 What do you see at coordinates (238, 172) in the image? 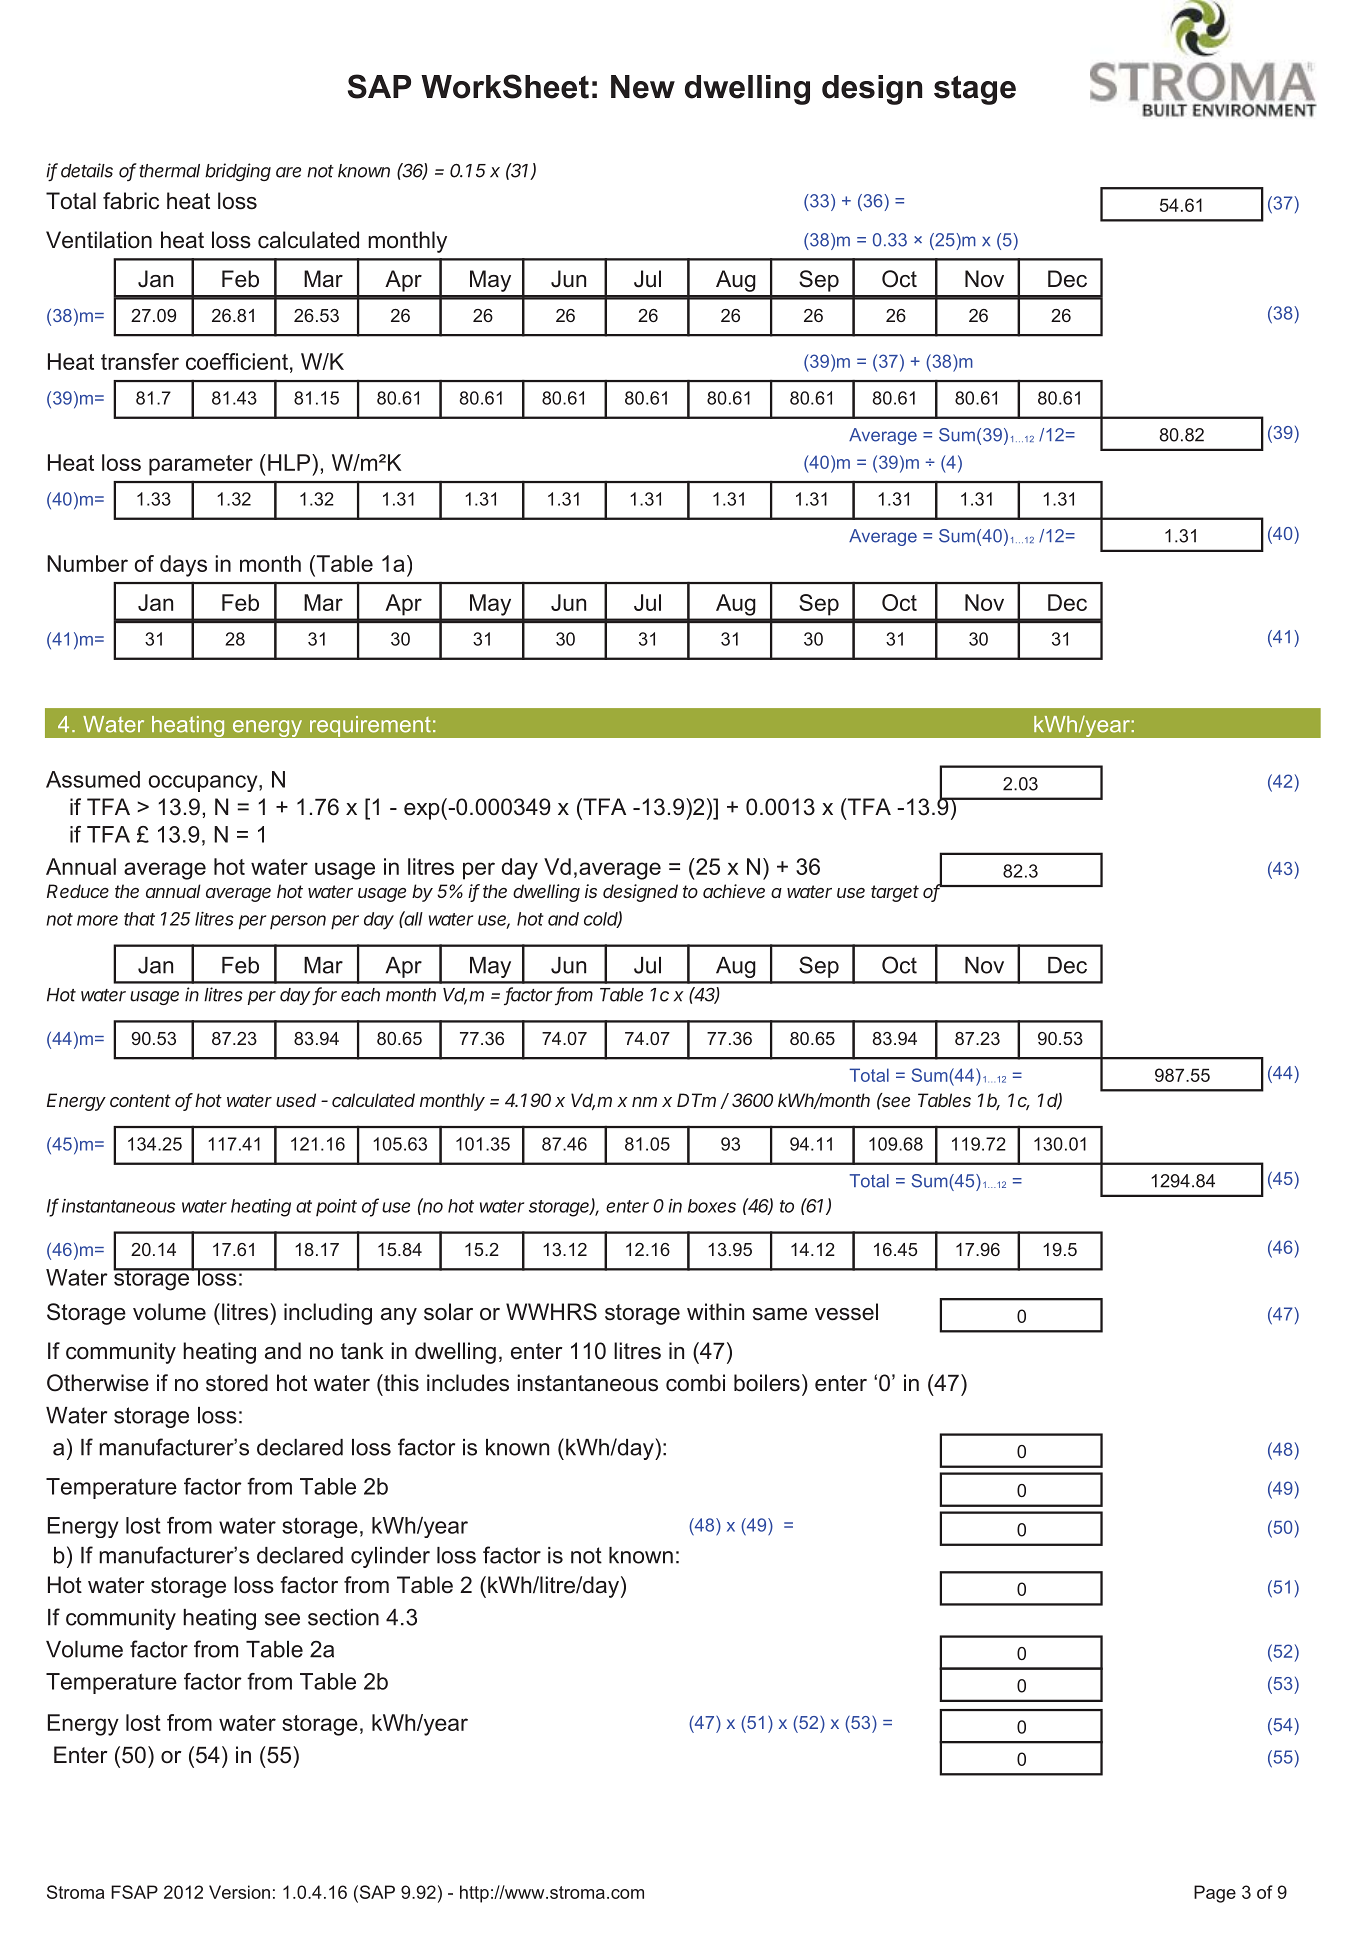
I see `bridging` at bounding box center [238, 172].
